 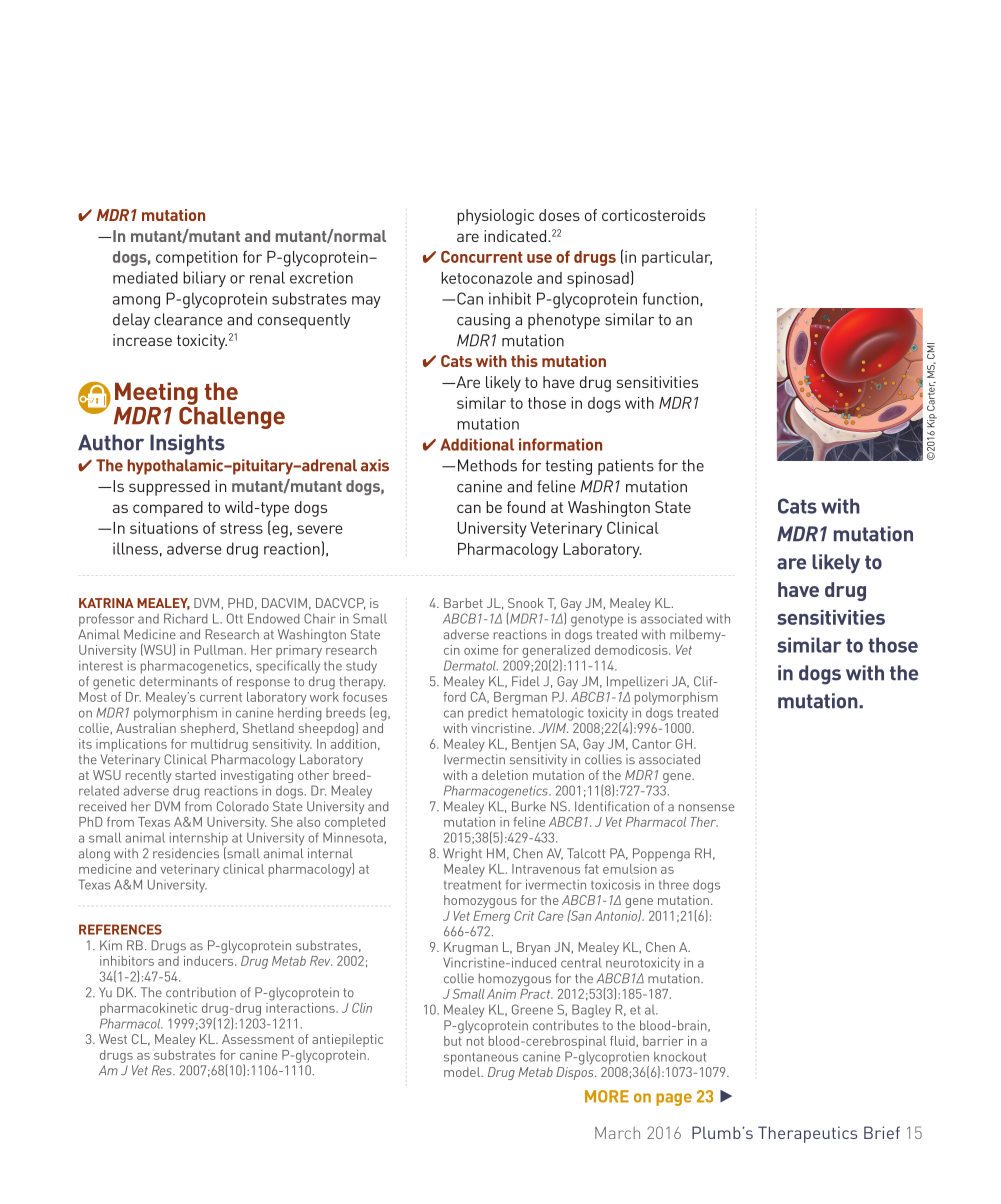 What do you see at coordinates (113, 1039) in the screenshot?
I see `West` at bounding box center [113, 1039].
